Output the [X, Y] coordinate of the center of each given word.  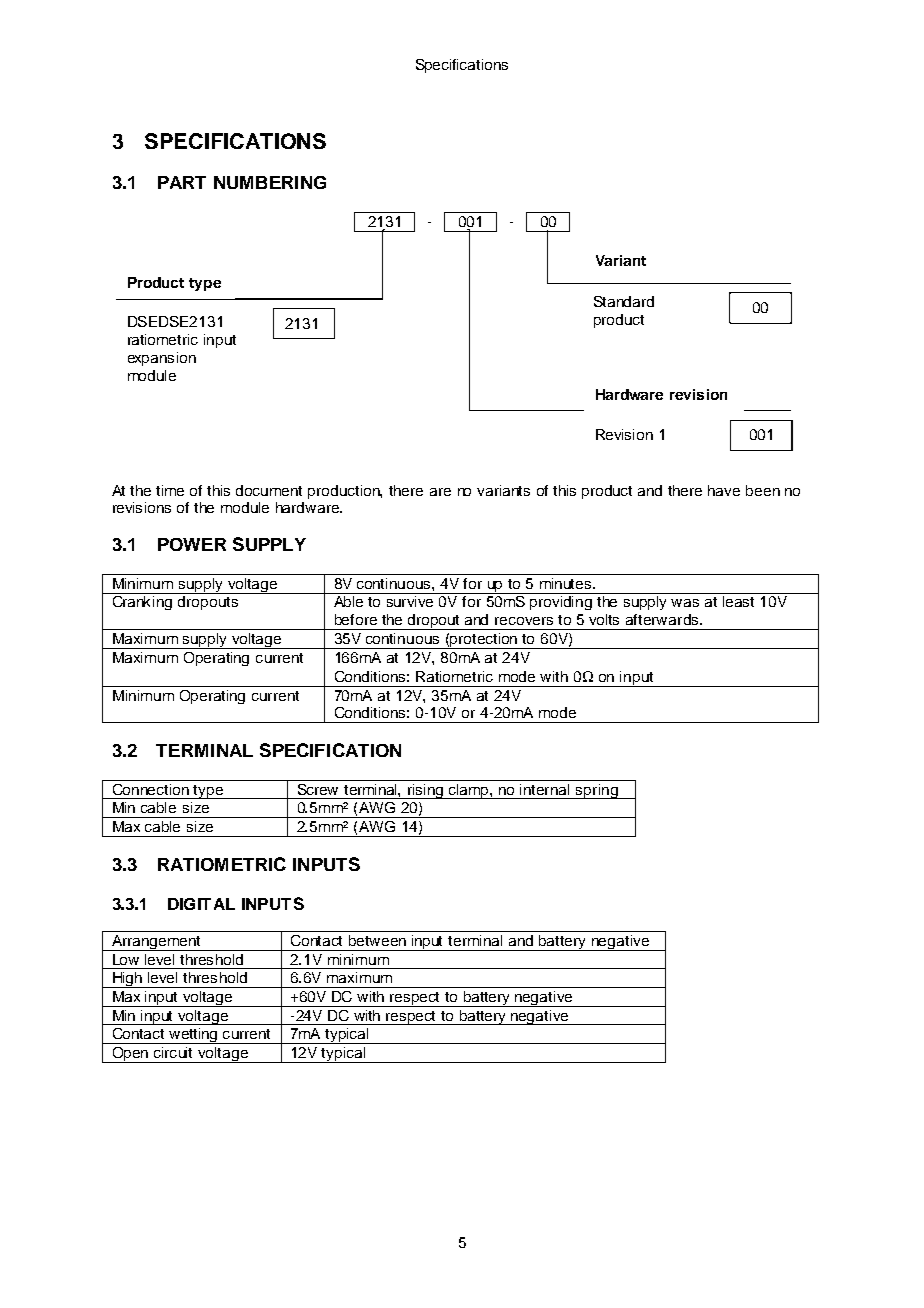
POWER [192, 544]
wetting [194, 1036]
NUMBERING [270, 182]
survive [410, 601]
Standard [624, 301]
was [685, 603]
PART [182, 182]
